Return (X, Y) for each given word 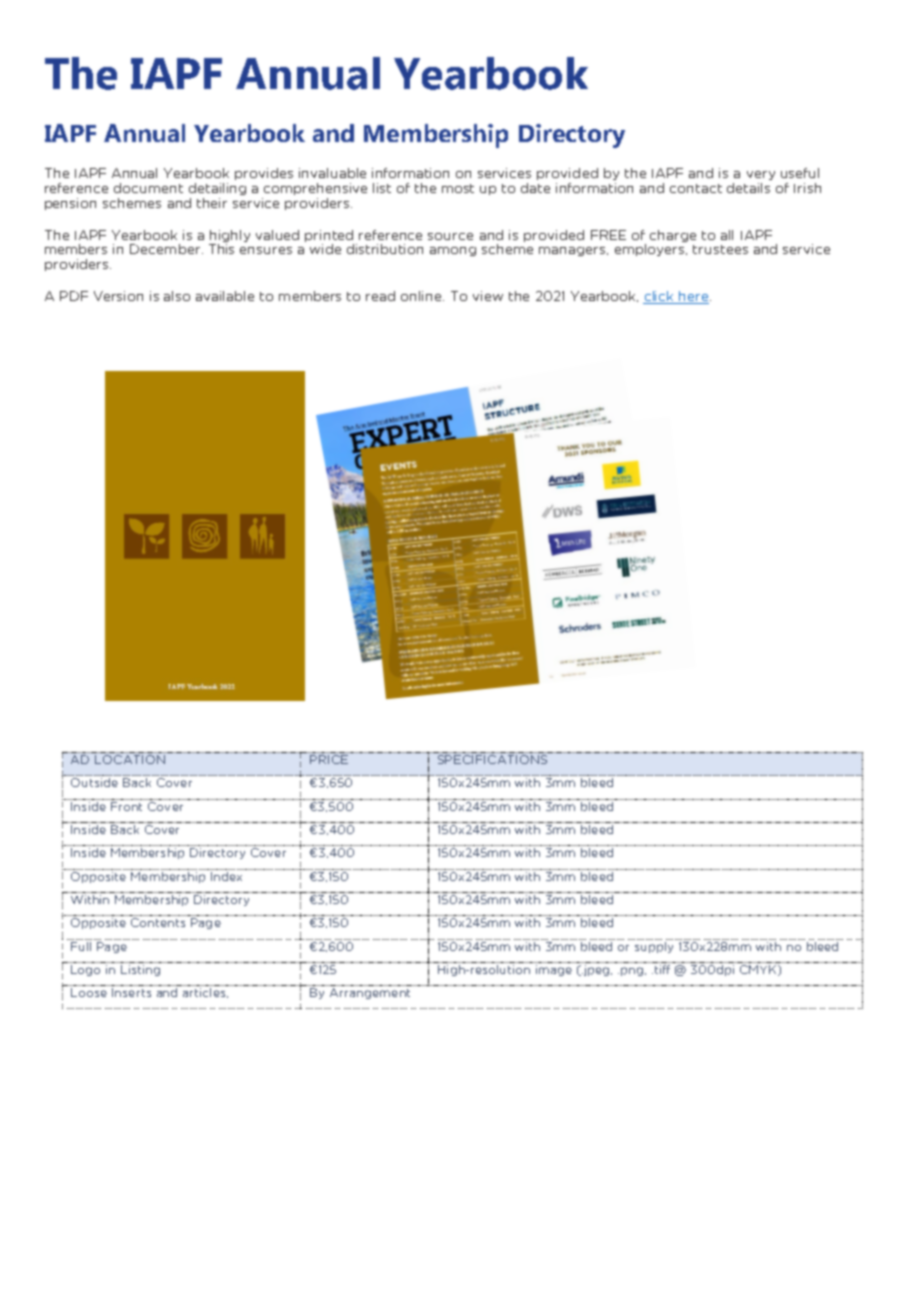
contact (696, 188)
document (148, 188)
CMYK (759, 970)
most (458, 188)
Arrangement (370, 993)
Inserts (131, 992)
